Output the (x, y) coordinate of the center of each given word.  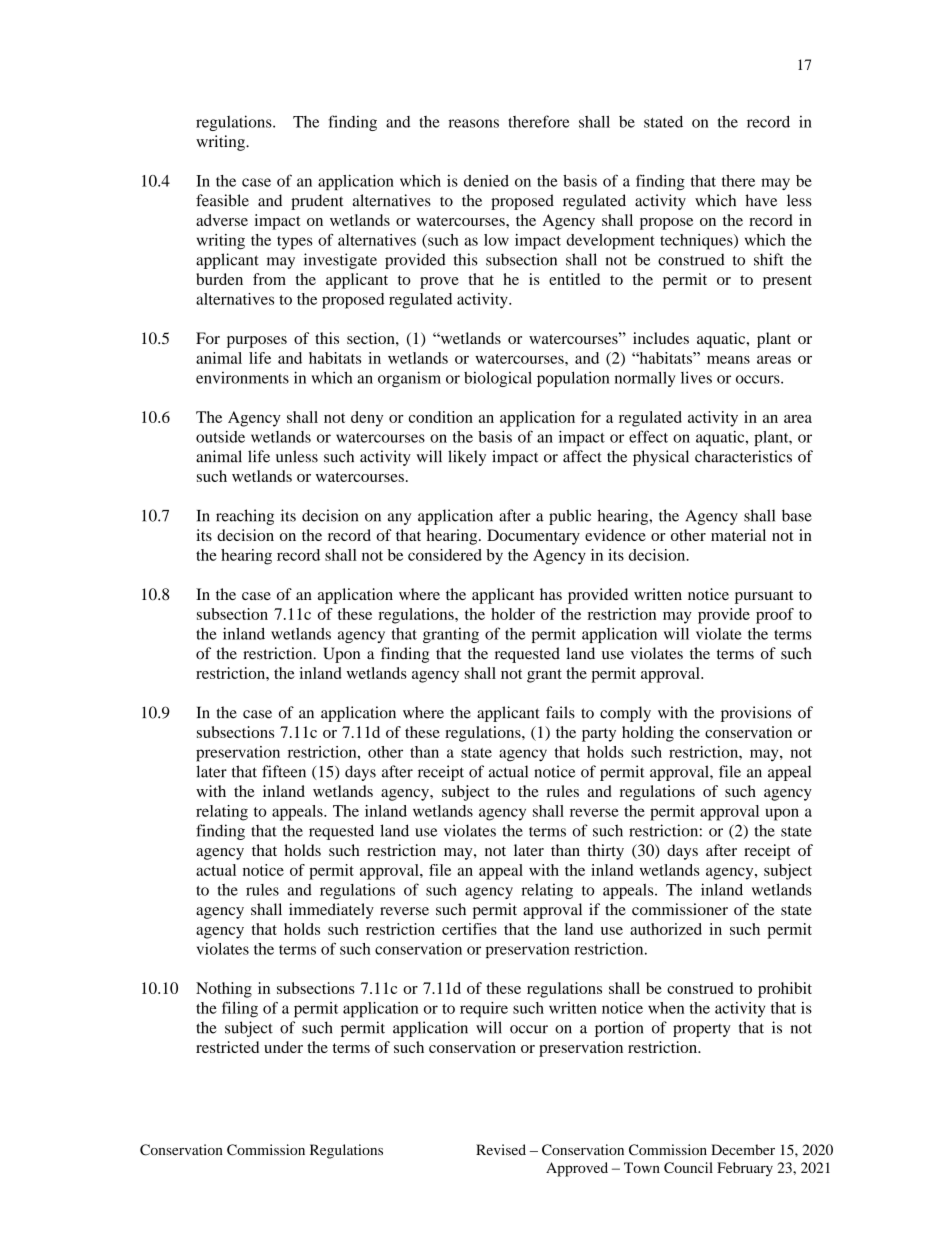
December (743, 1149)
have (761, 200)
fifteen (284, 771)
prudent (317, 202)
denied (486, 180)
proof (775, 616)
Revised (501, 1149)
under (283, 1047)
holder (513, 614)
